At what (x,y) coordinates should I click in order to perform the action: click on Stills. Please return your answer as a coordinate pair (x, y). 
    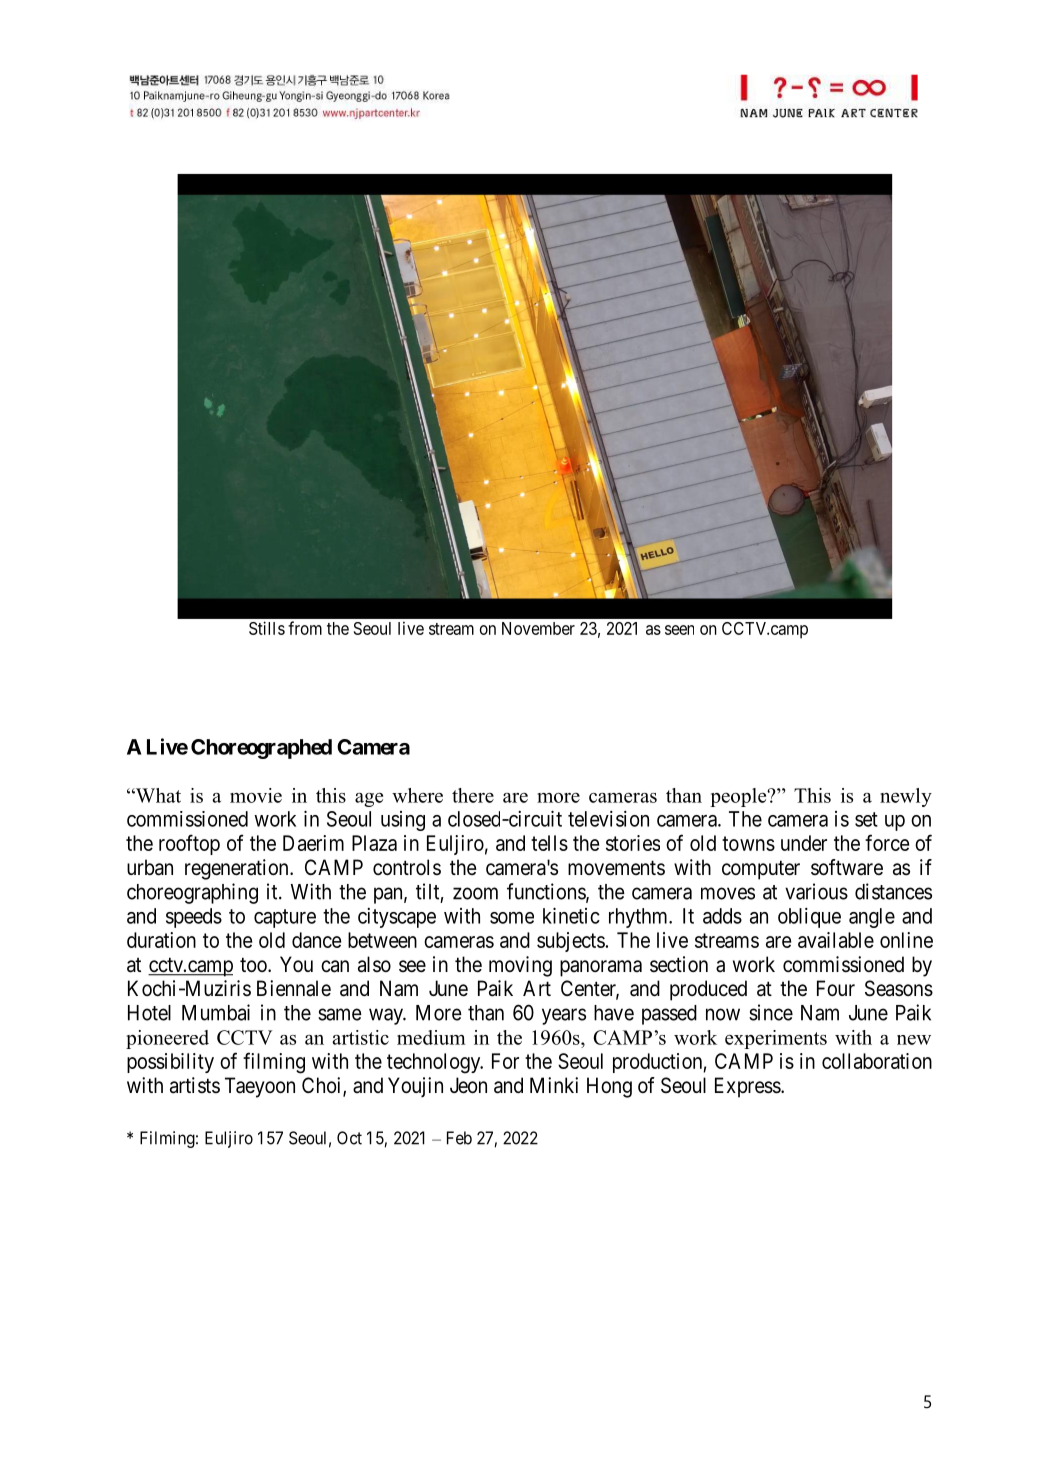
    Looking at the image, I should click on (267, 628).
